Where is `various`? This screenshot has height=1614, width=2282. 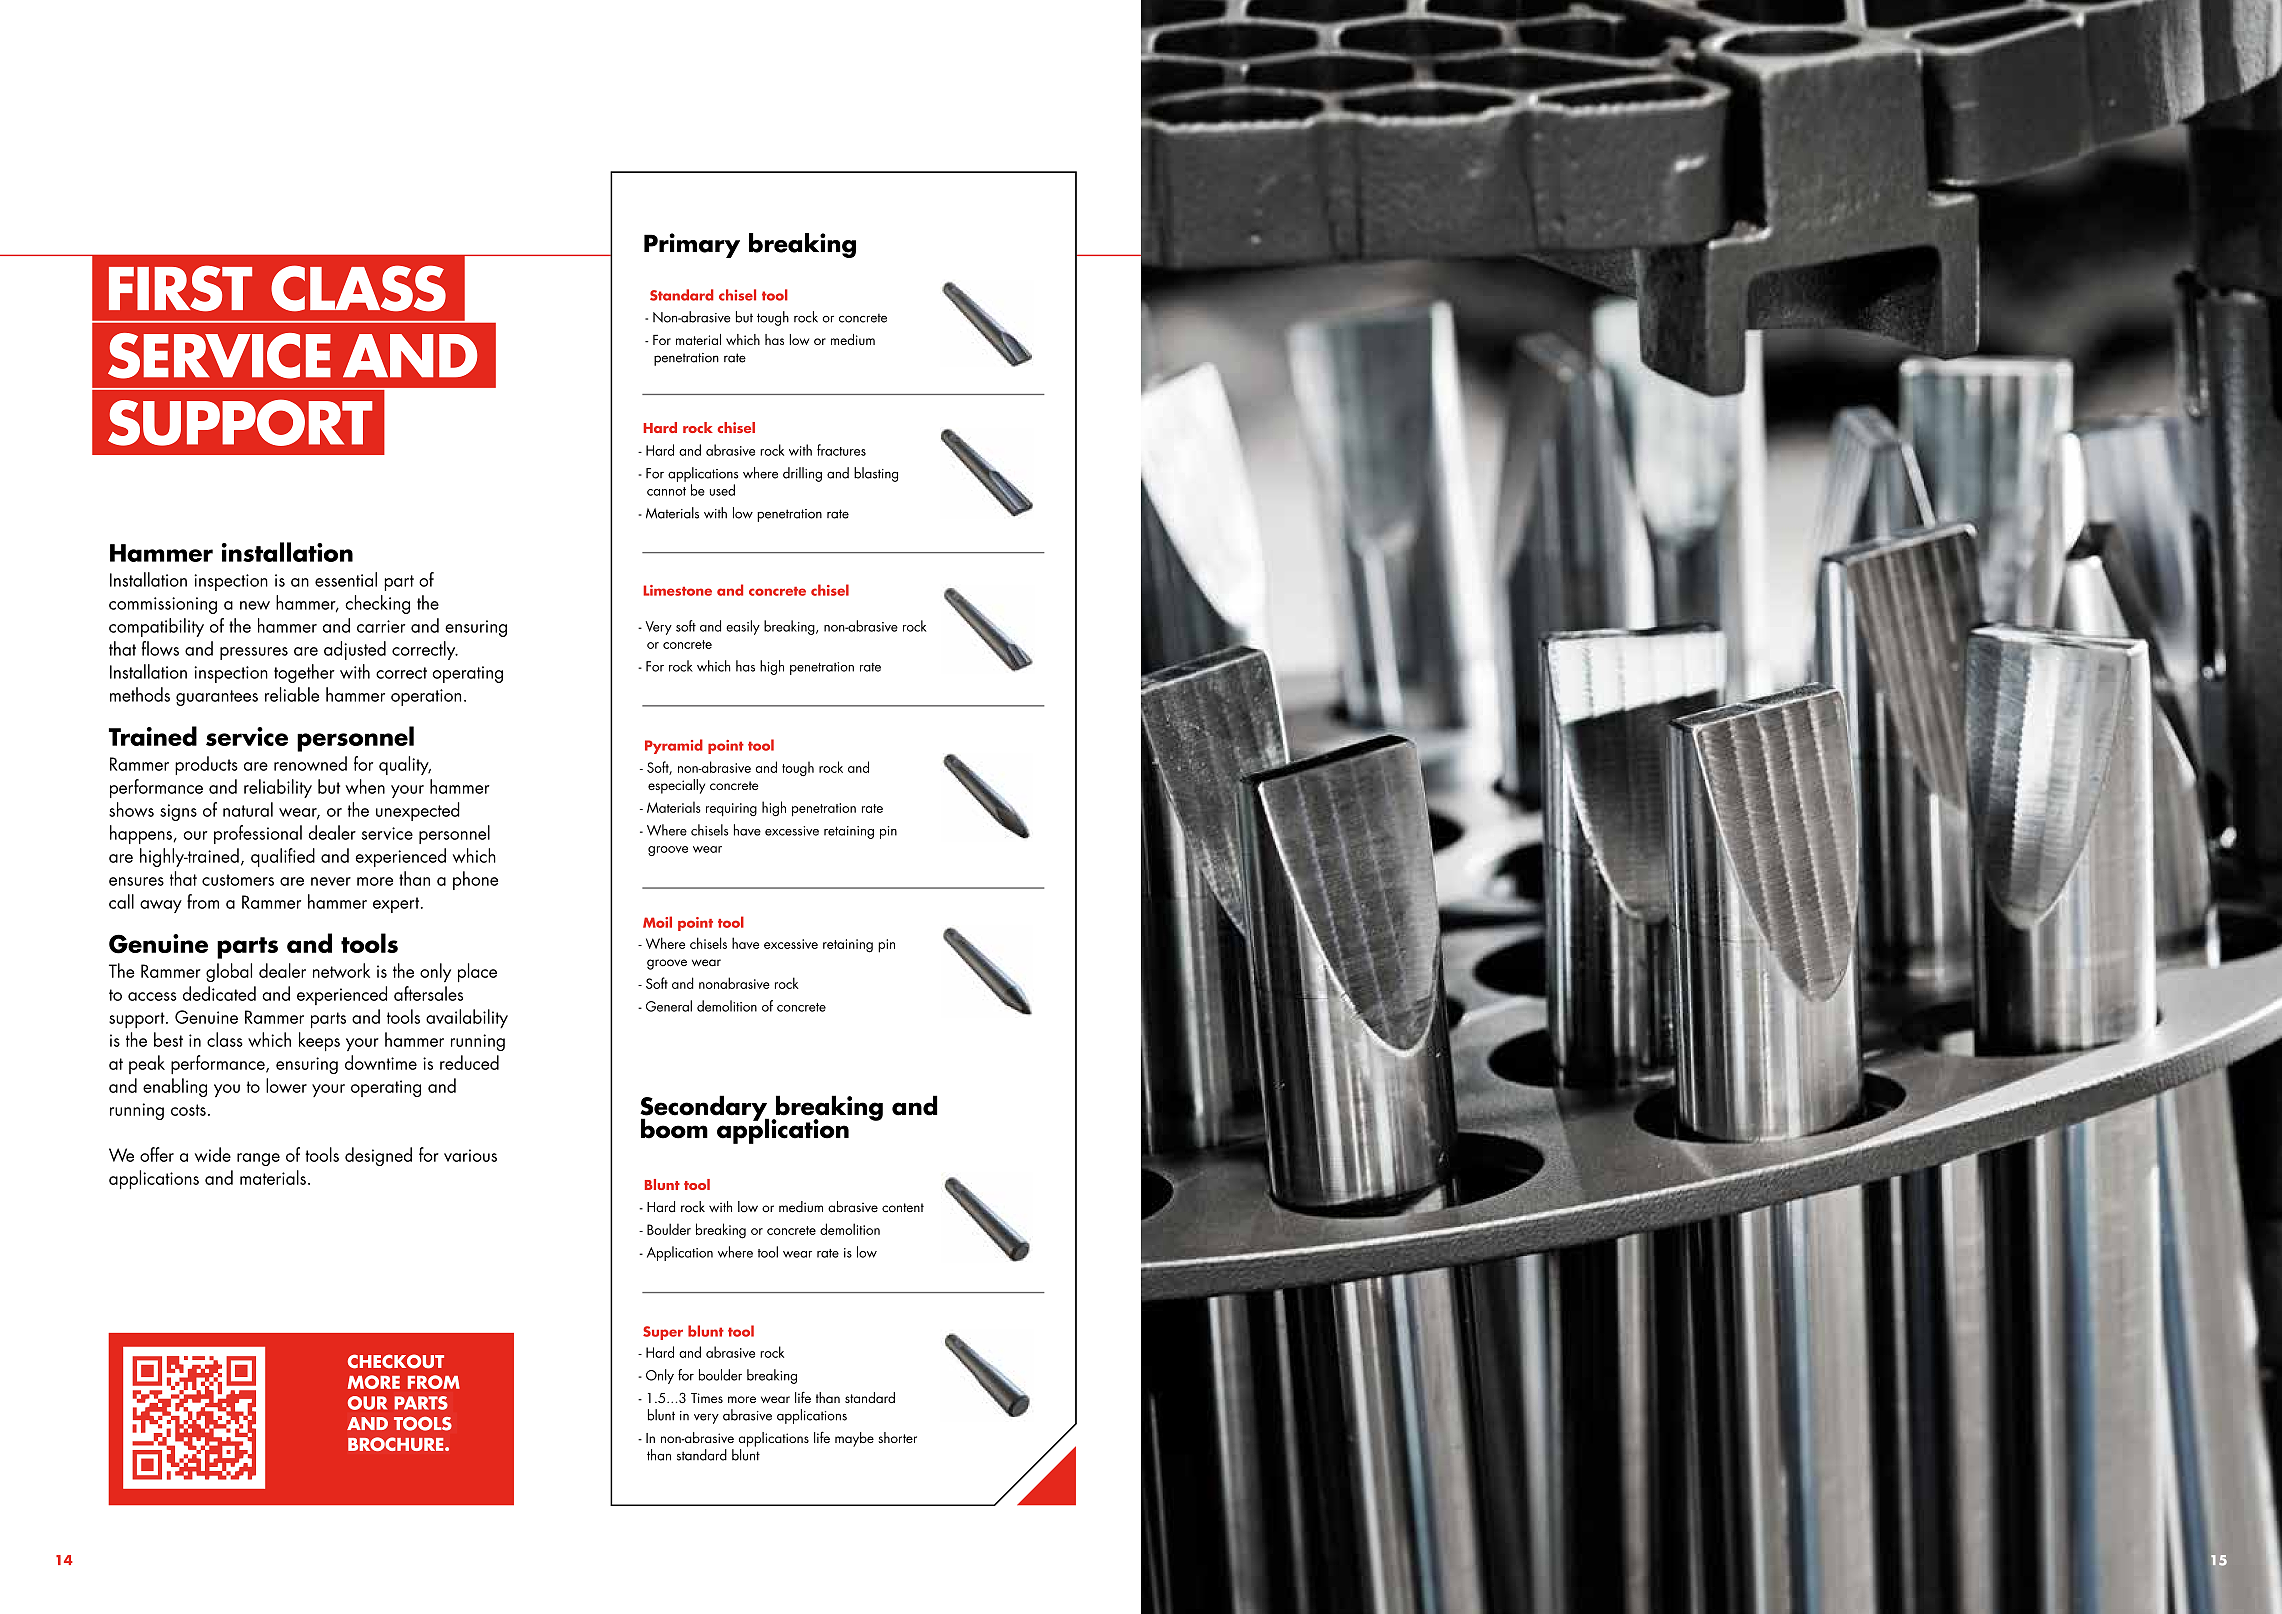
various is located at coordinates (470, 1155).
